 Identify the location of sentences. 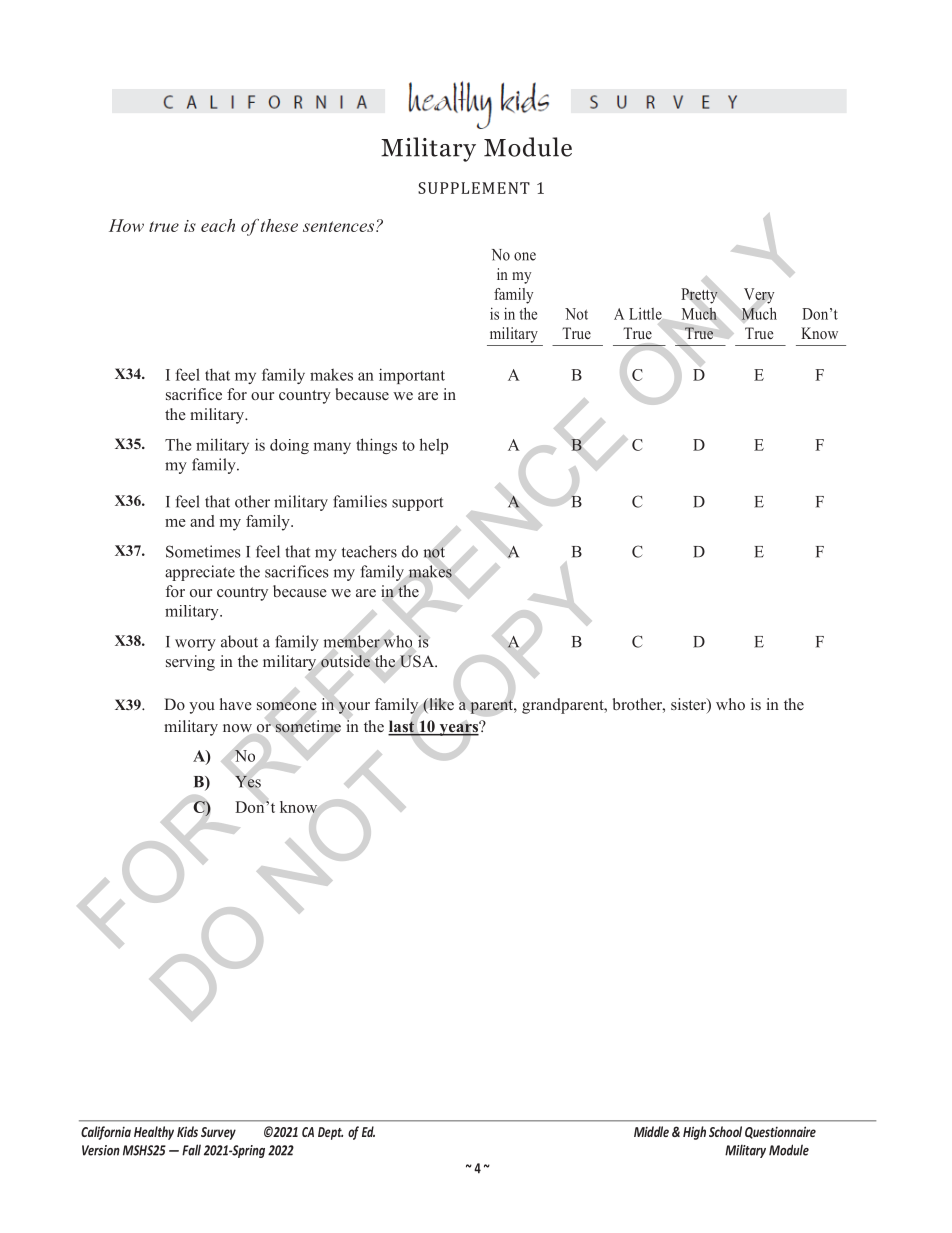
(340, 226).
